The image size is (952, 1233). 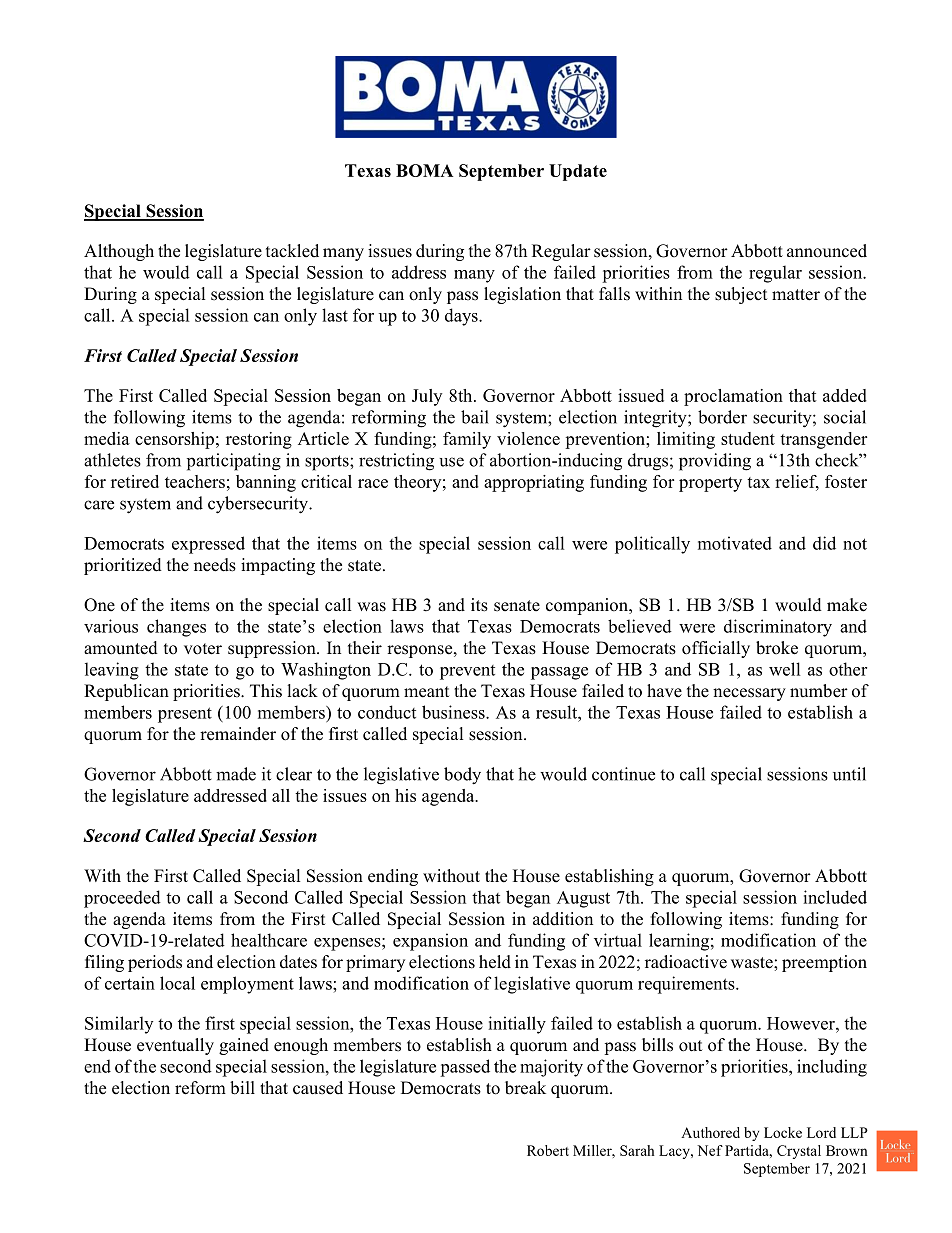 What do you see at coordinates (203, 649) in the image?
I see `voter` at bounding box center [203, 649].
